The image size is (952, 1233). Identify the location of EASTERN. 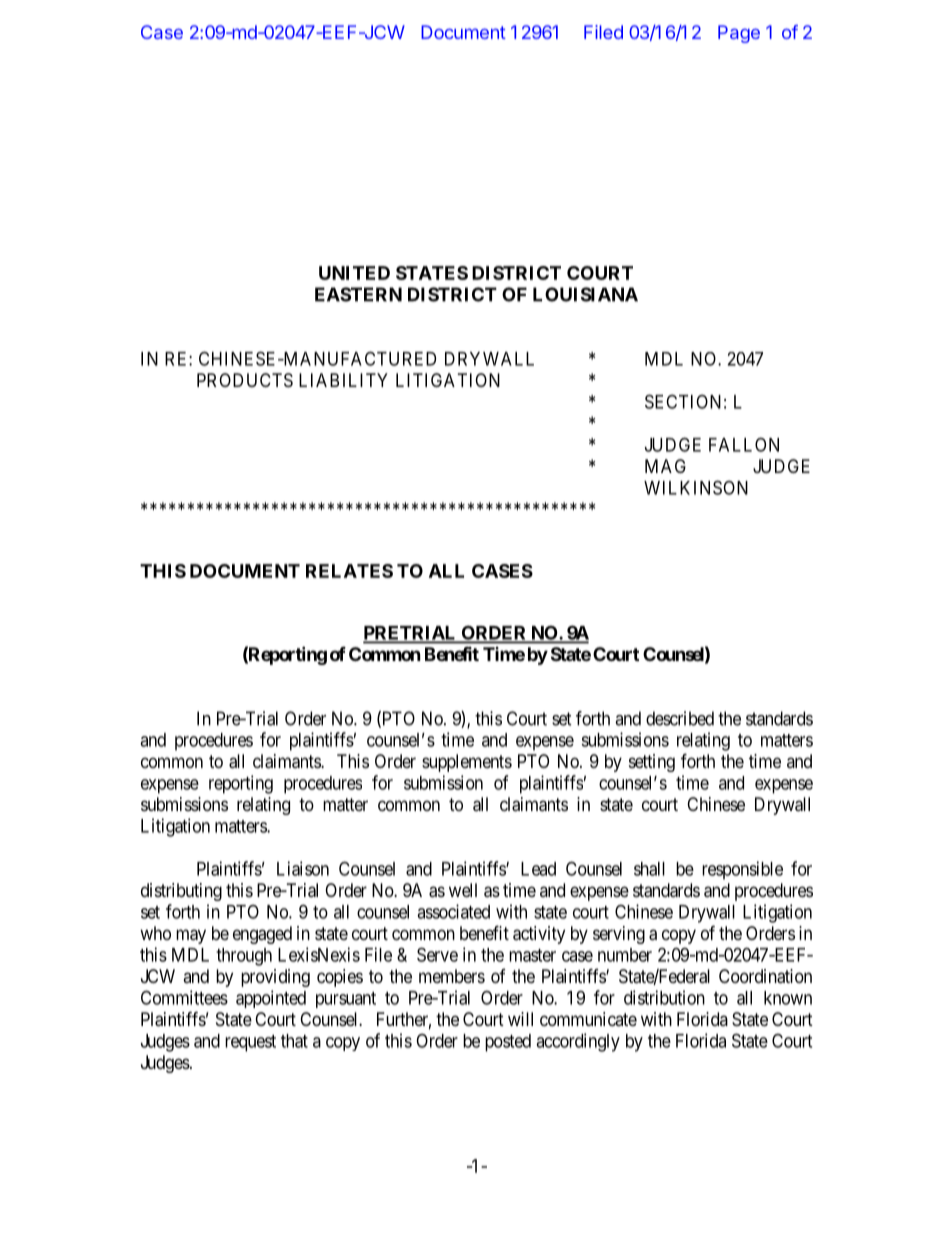
(358, 294).
